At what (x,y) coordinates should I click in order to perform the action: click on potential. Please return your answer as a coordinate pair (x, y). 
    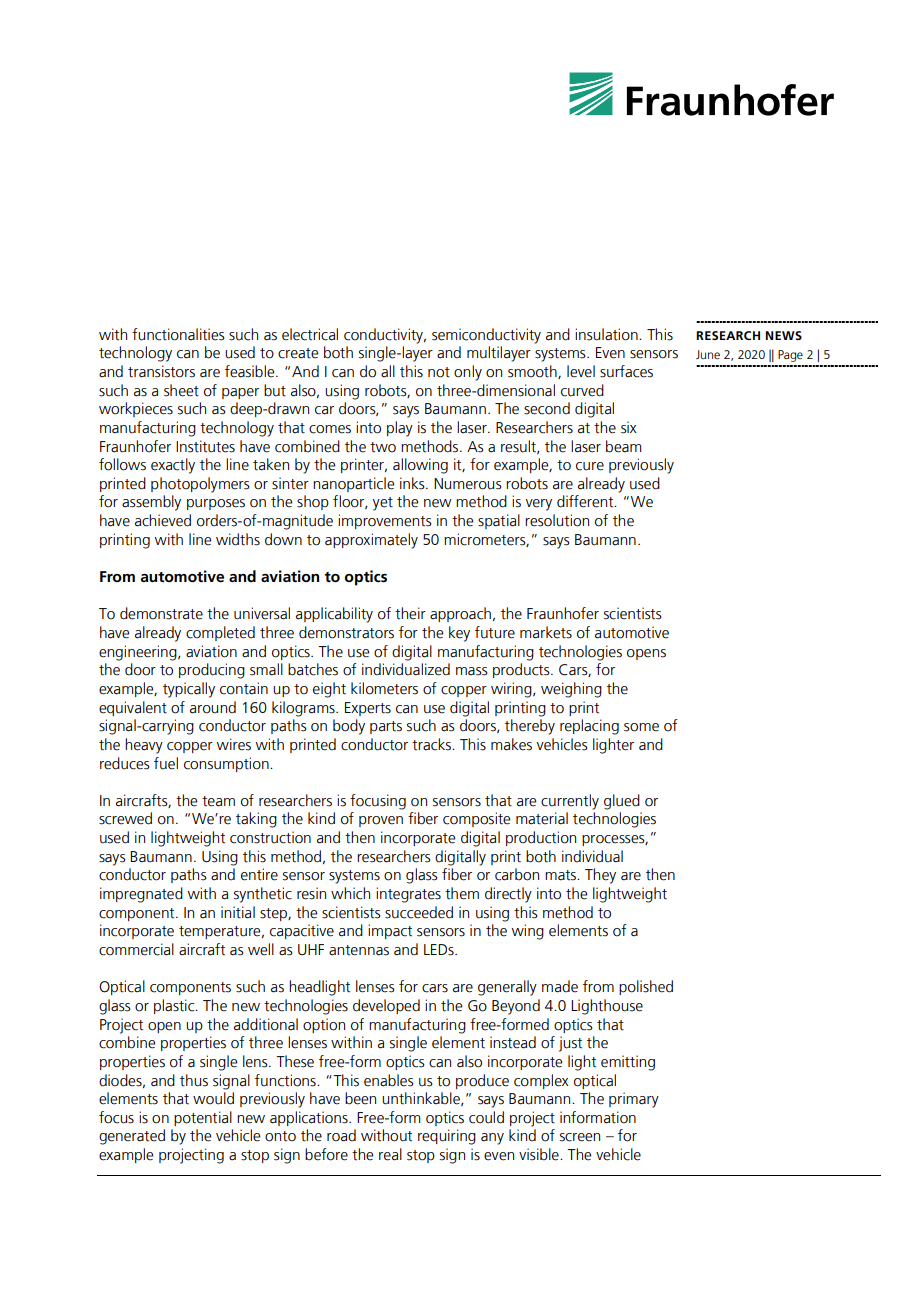
    Looking at the image, I should click on (203, 1118).
